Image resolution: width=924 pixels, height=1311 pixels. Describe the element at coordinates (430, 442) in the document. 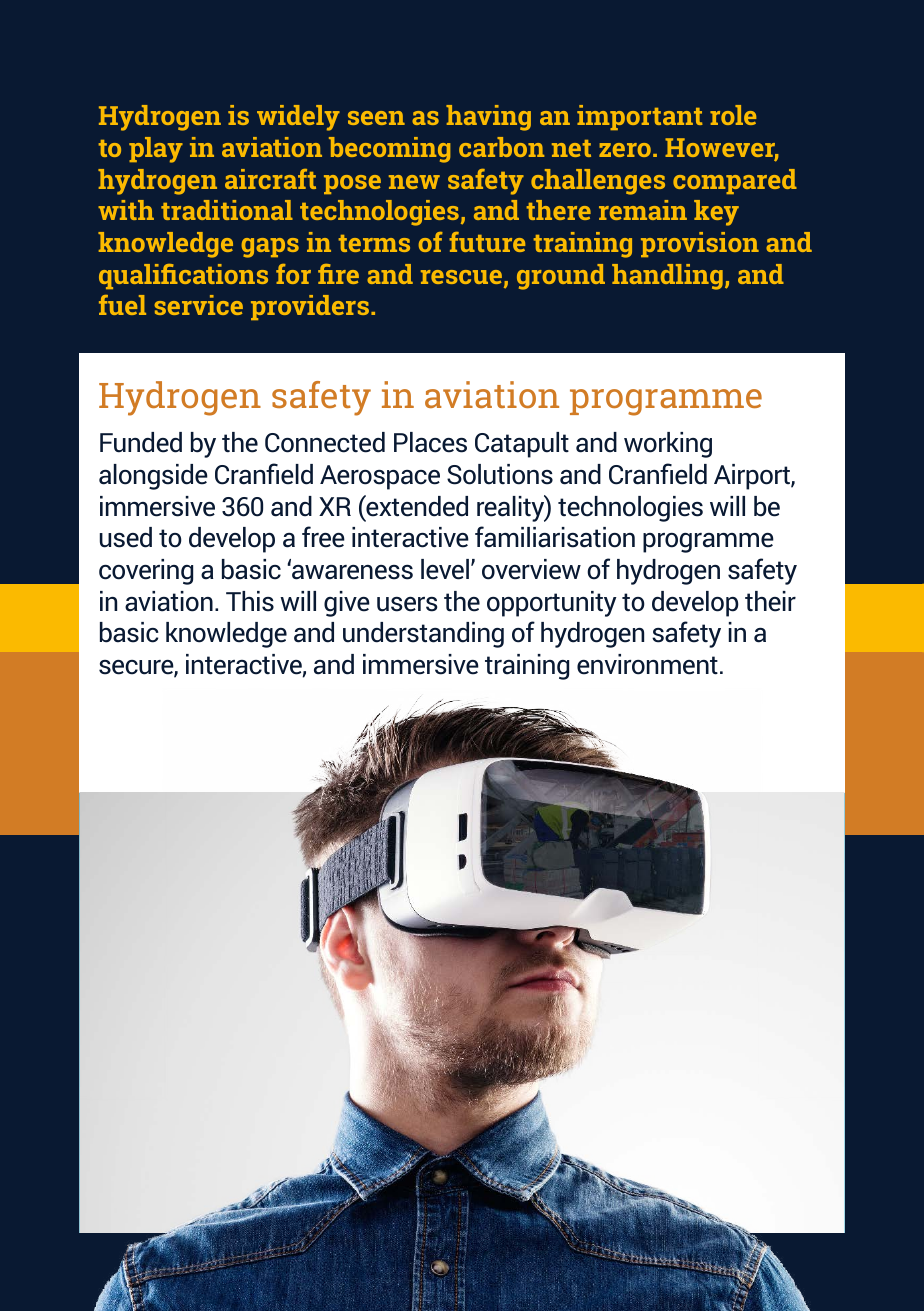

I see `Places` at that location.
